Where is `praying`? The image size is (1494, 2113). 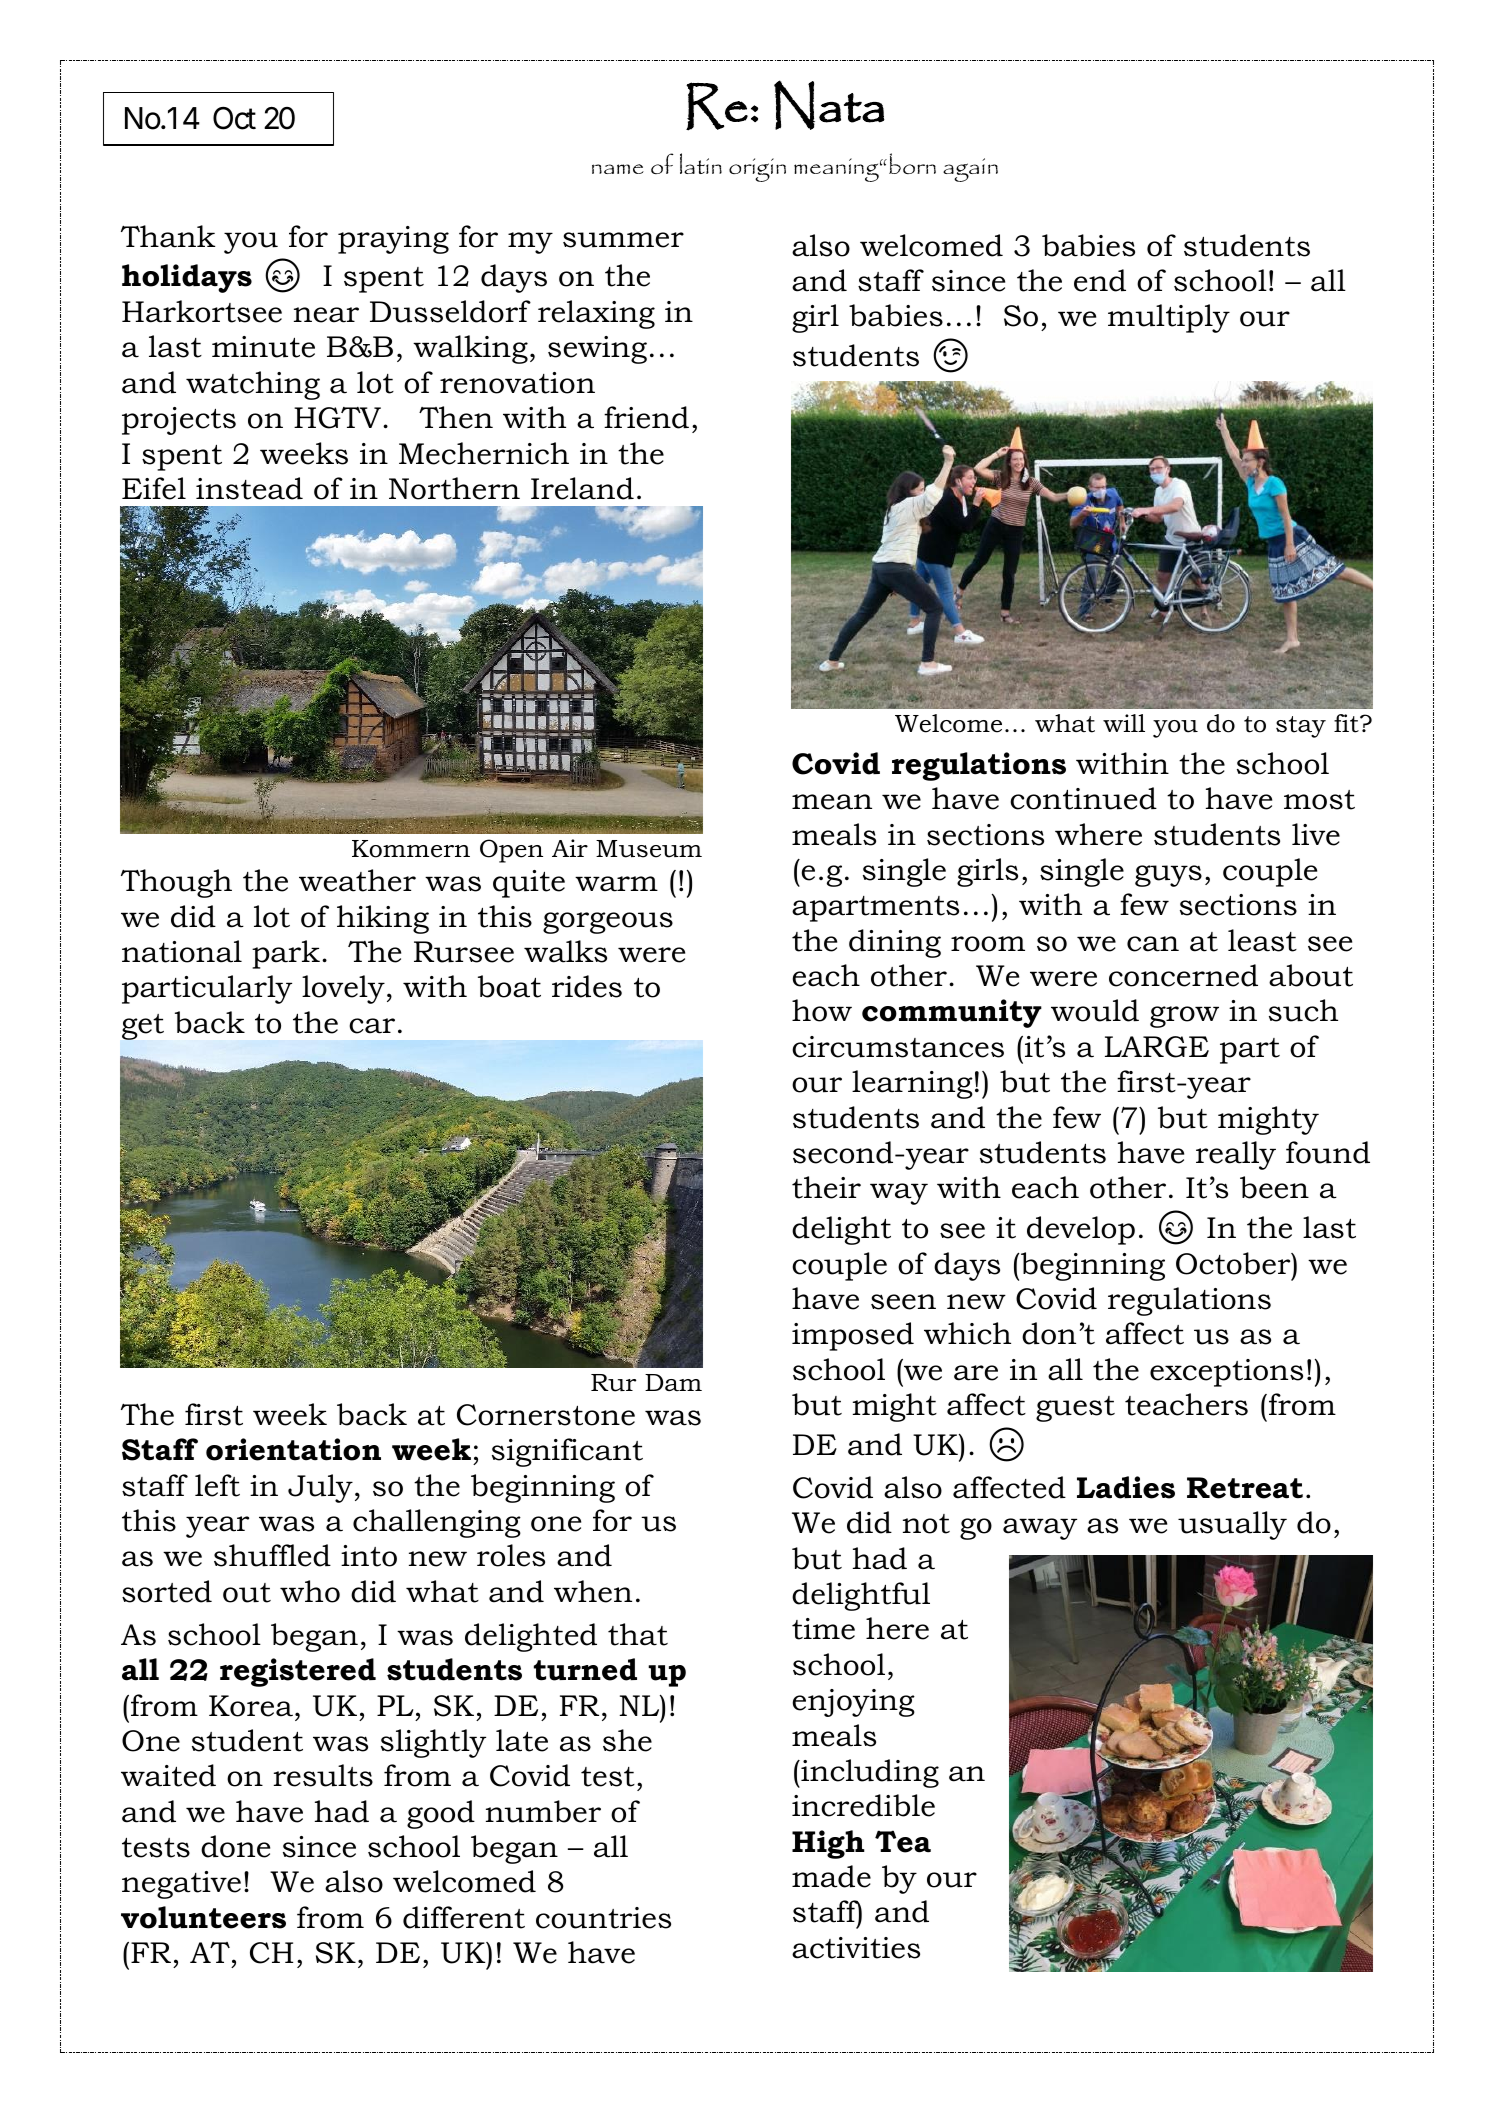 praying is located at coordinates (393, 240).
